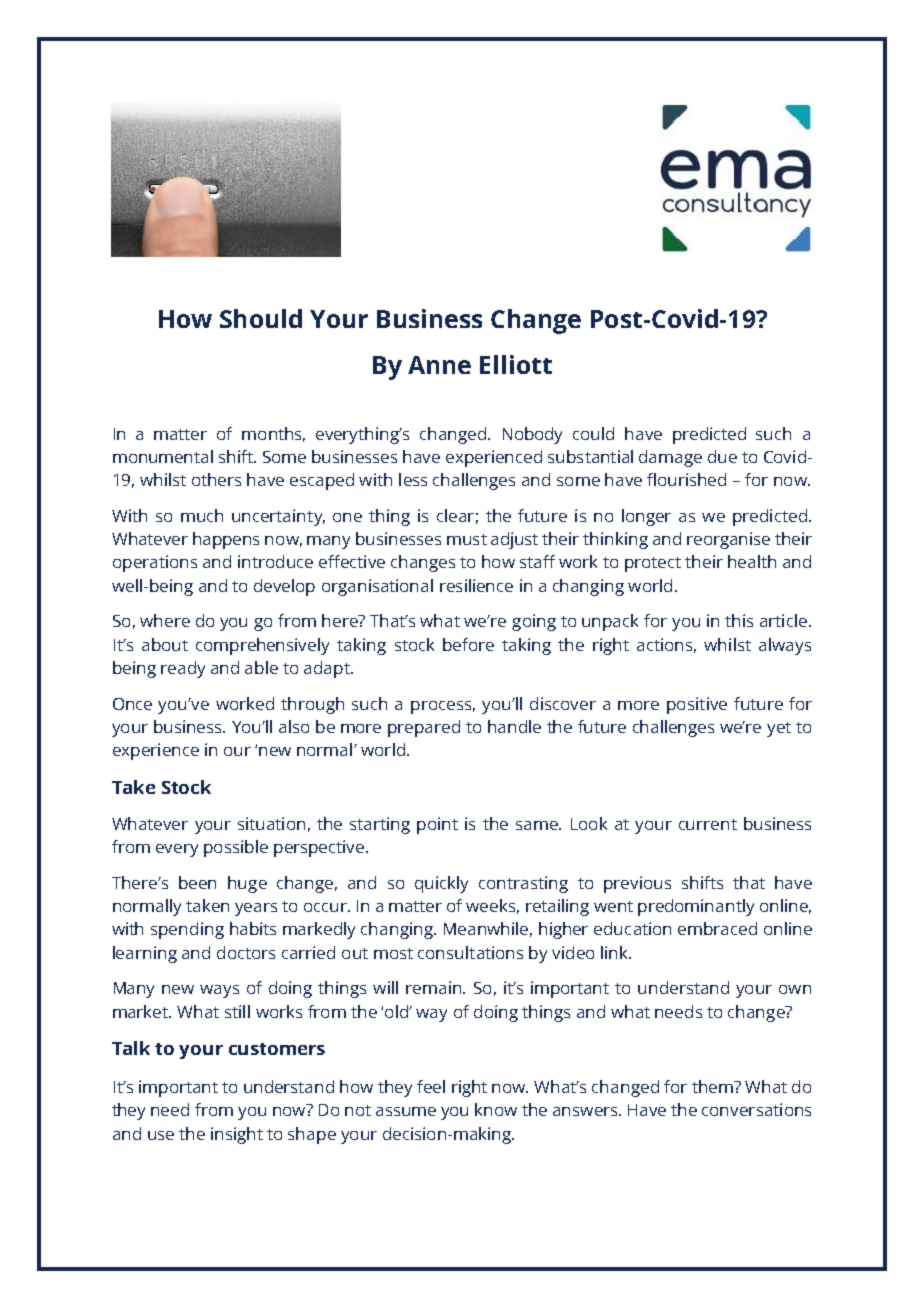 The image size is (924, 1308). Describe the element at coordinates (728, 540) in the screenshot. I see `reorganise` at that location.
